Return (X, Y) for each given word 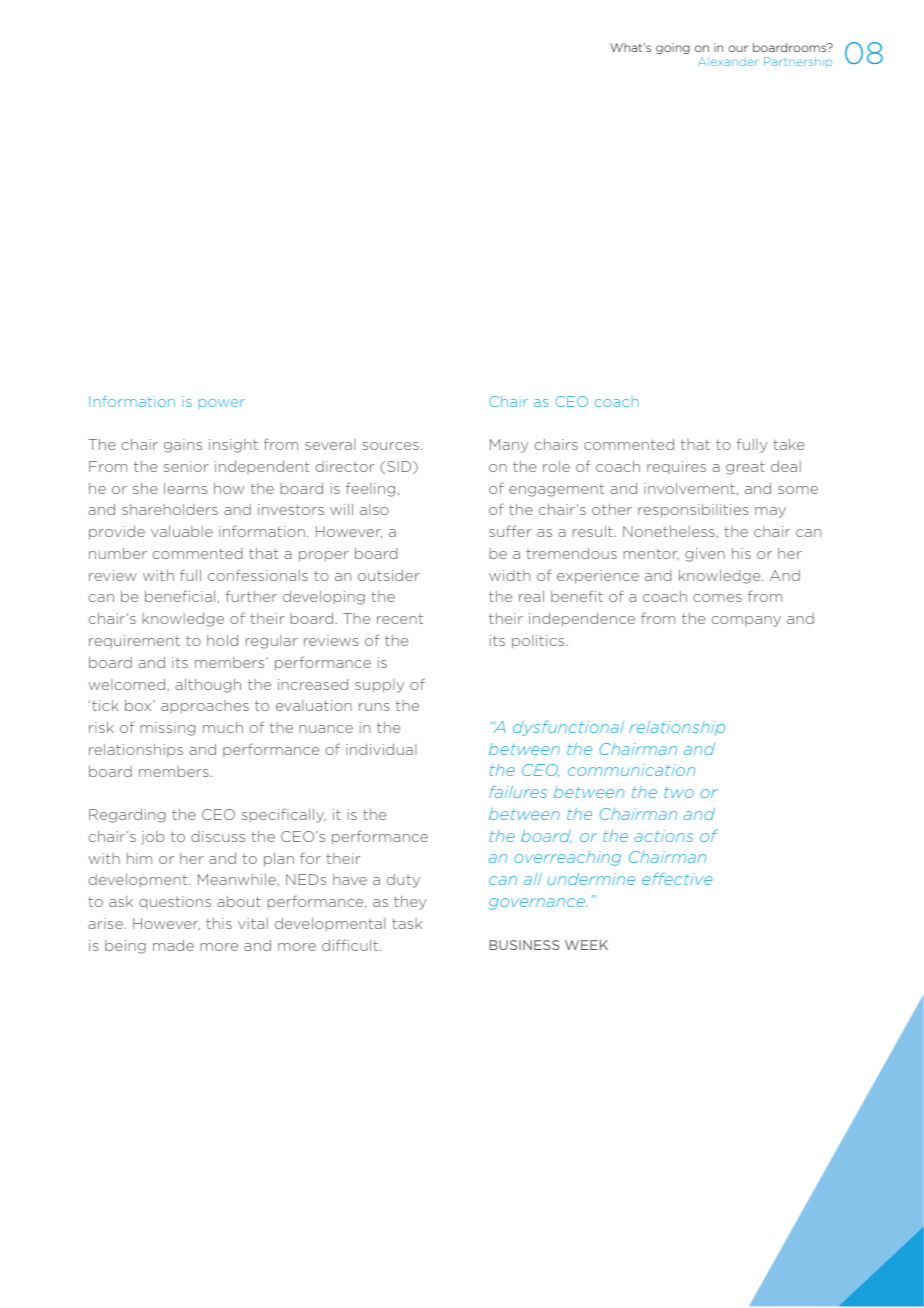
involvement (689, 488)
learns (185, 488)
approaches (205, 707)
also (374, 509)
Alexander (728, 61)
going (673, 48)
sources (391, 446)
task (407, 923)
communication (631, 770)
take (788, 444)
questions (175, 902)
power (222, 404)
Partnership (798, 62)
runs (374, 707)
